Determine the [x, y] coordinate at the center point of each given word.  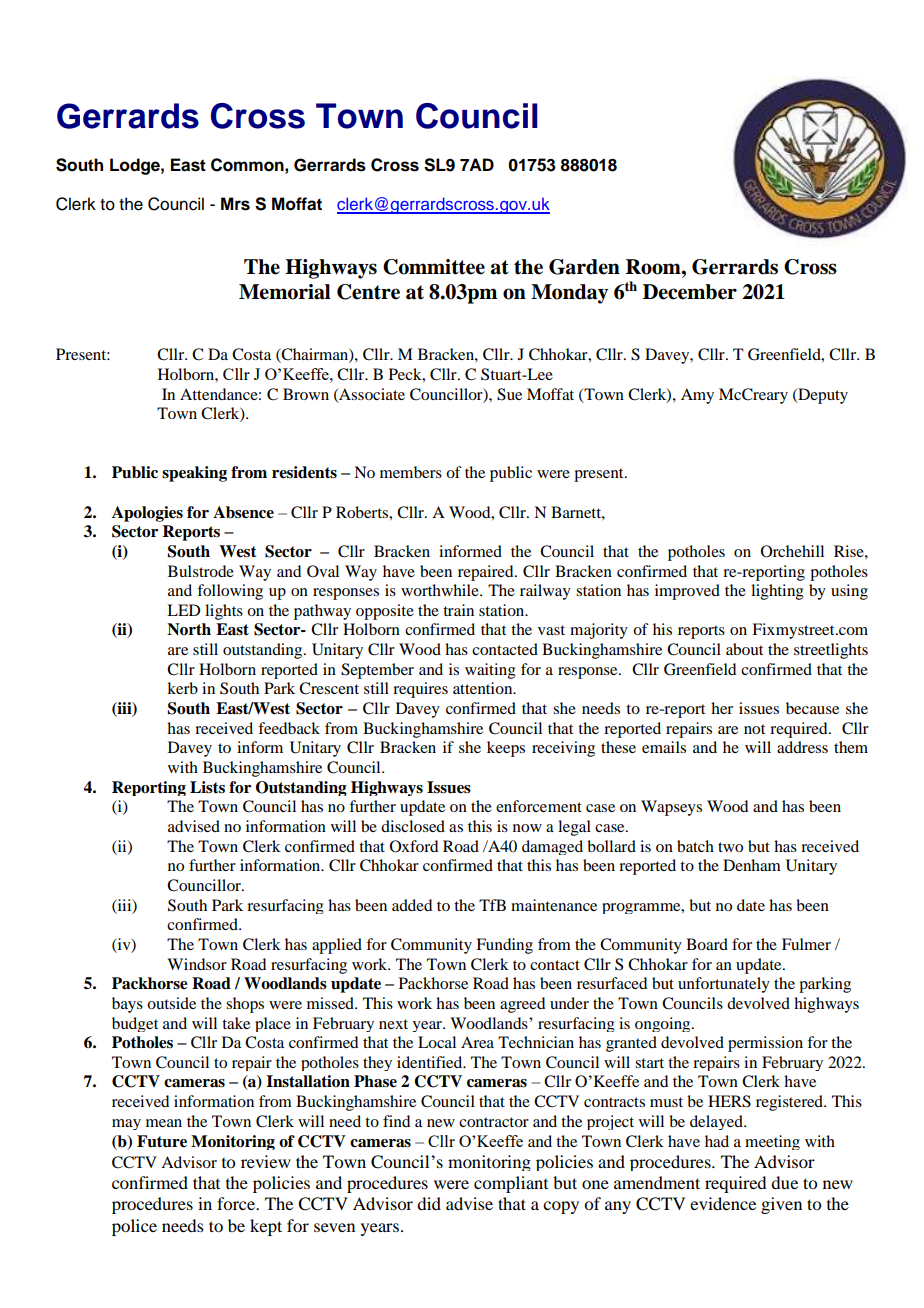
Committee [434, 267]
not [754, 729]
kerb [182, 688]
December [690, 292]
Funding [504, 946]
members [411, 472]
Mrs [235, 204]
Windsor [197, 964]
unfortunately [724, 985]
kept [266, 1227]
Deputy [822, 396]
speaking [194, 474]
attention [484, 688]
